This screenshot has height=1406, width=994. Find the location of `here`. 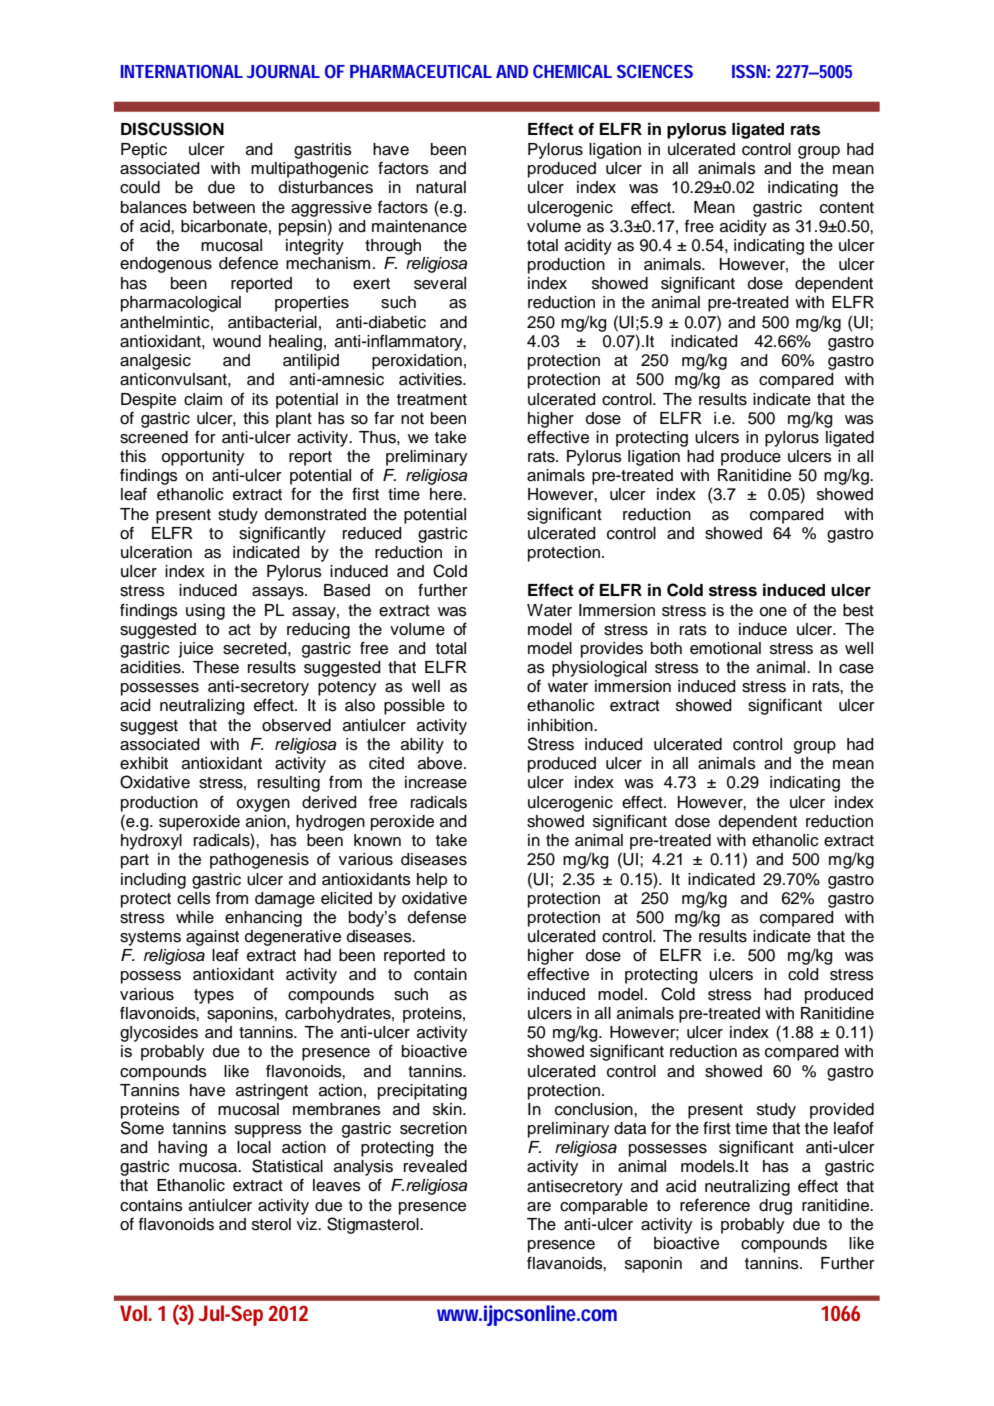

here is located at coordinates (447, 494).
